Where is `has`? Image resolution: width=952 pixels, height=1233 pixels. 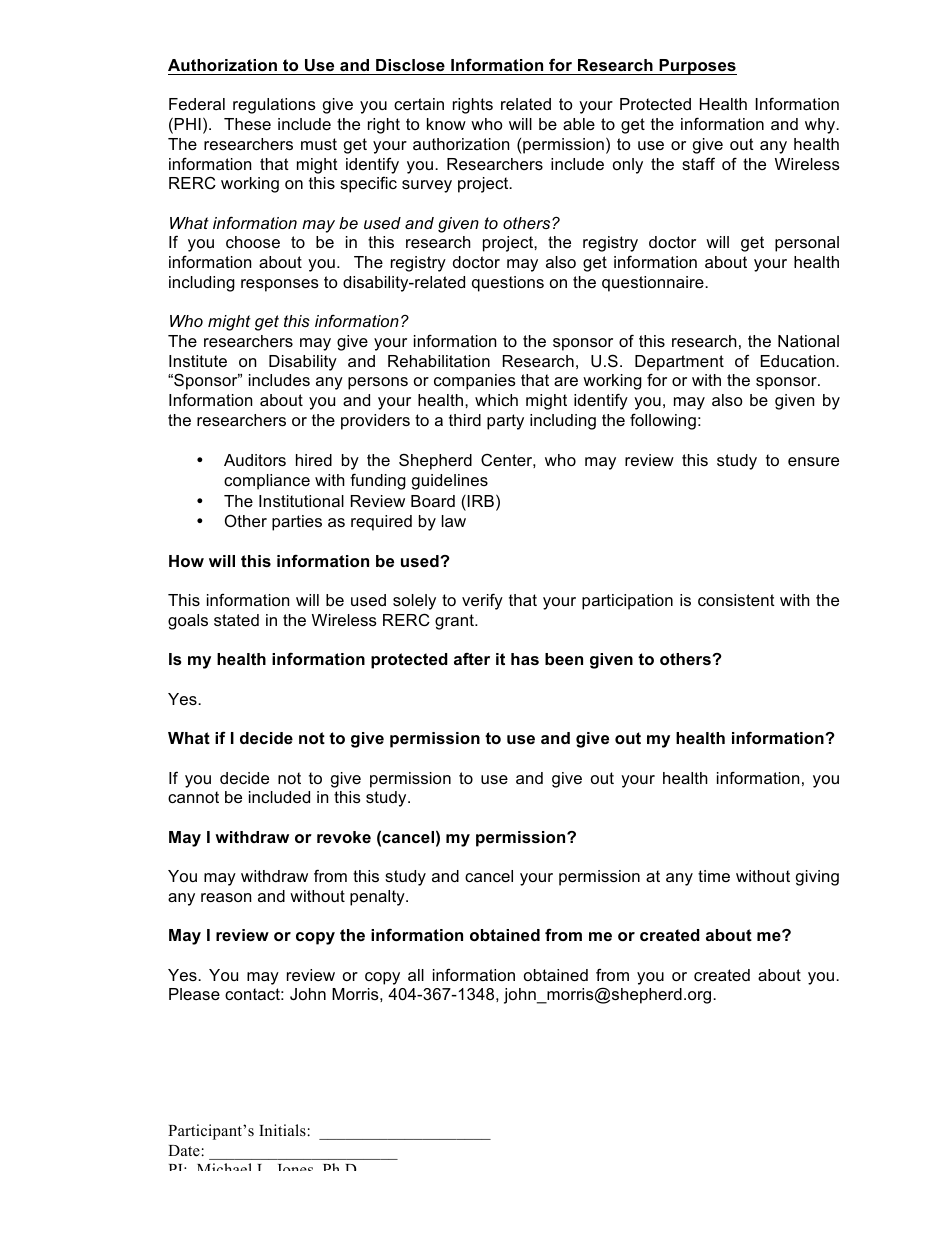 has is located at coordinates (525, 659).
